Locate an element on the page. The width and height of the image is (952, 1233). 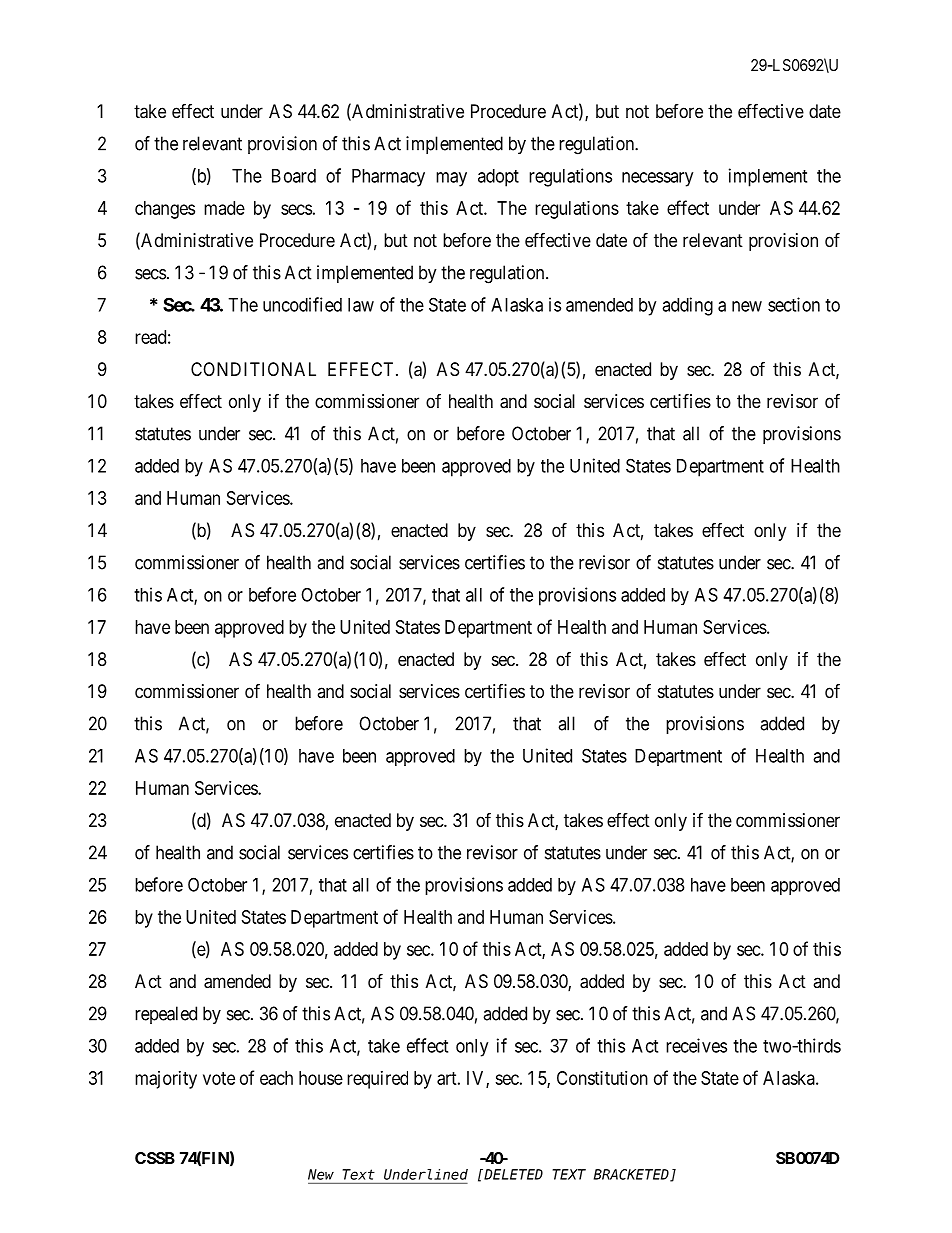
adopt is located at coordinates (498, 178).
